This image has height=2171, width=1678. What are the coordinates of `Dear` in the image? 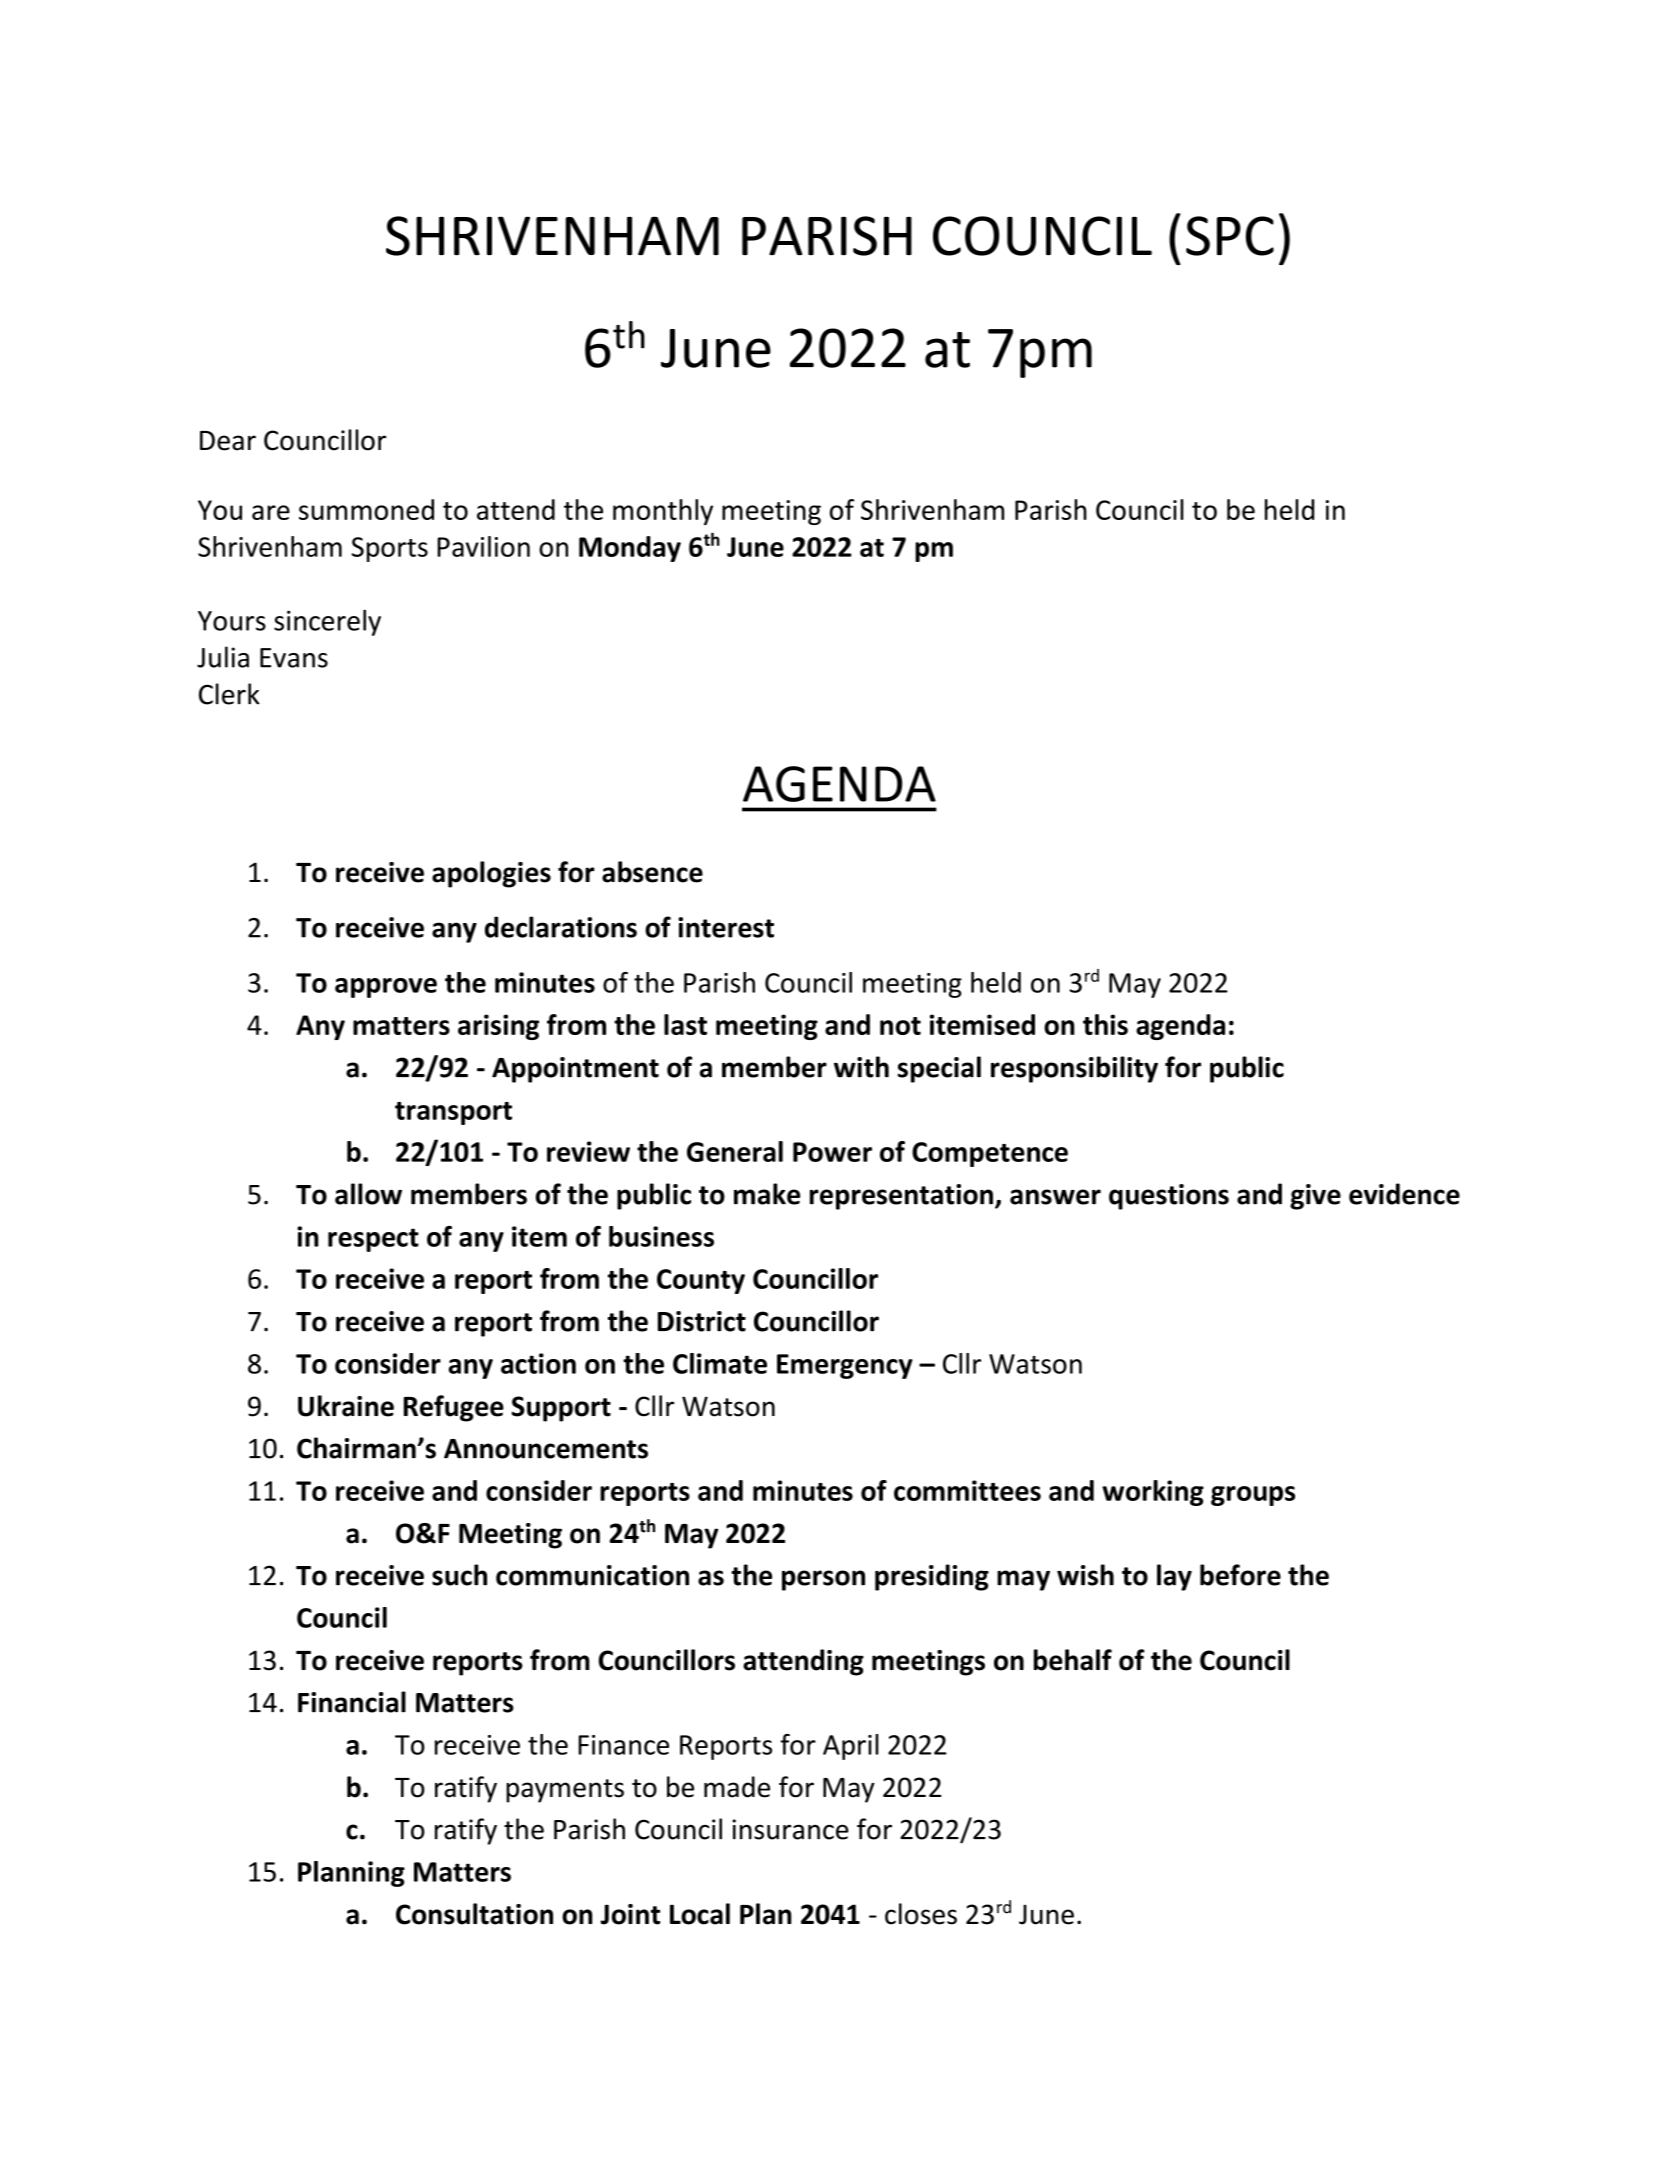 It's located at (228, 441).
